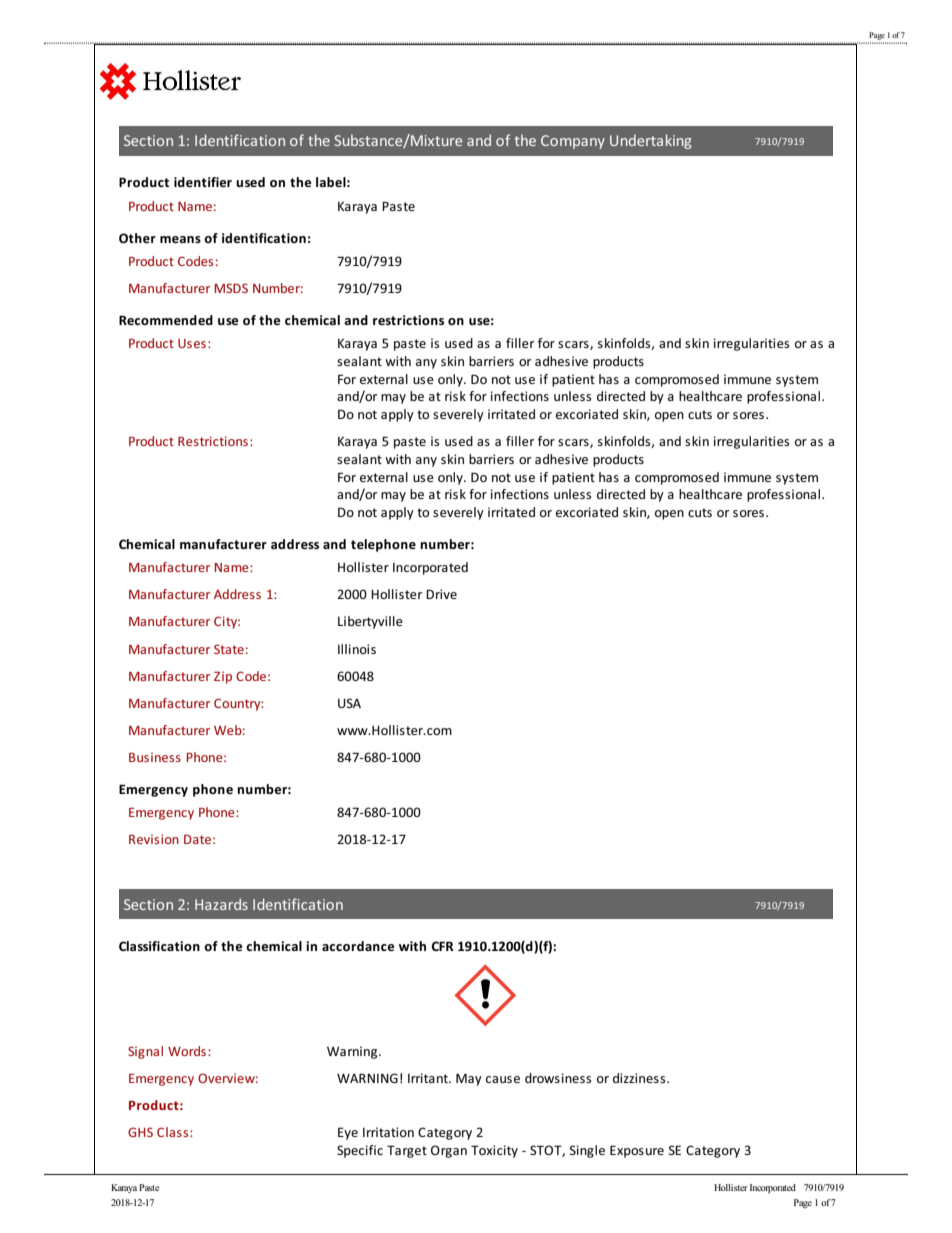  What do you see at coordinates (140, 1132) in the screenshot?
I see `GHS` at bounding box center [140, 1132].
